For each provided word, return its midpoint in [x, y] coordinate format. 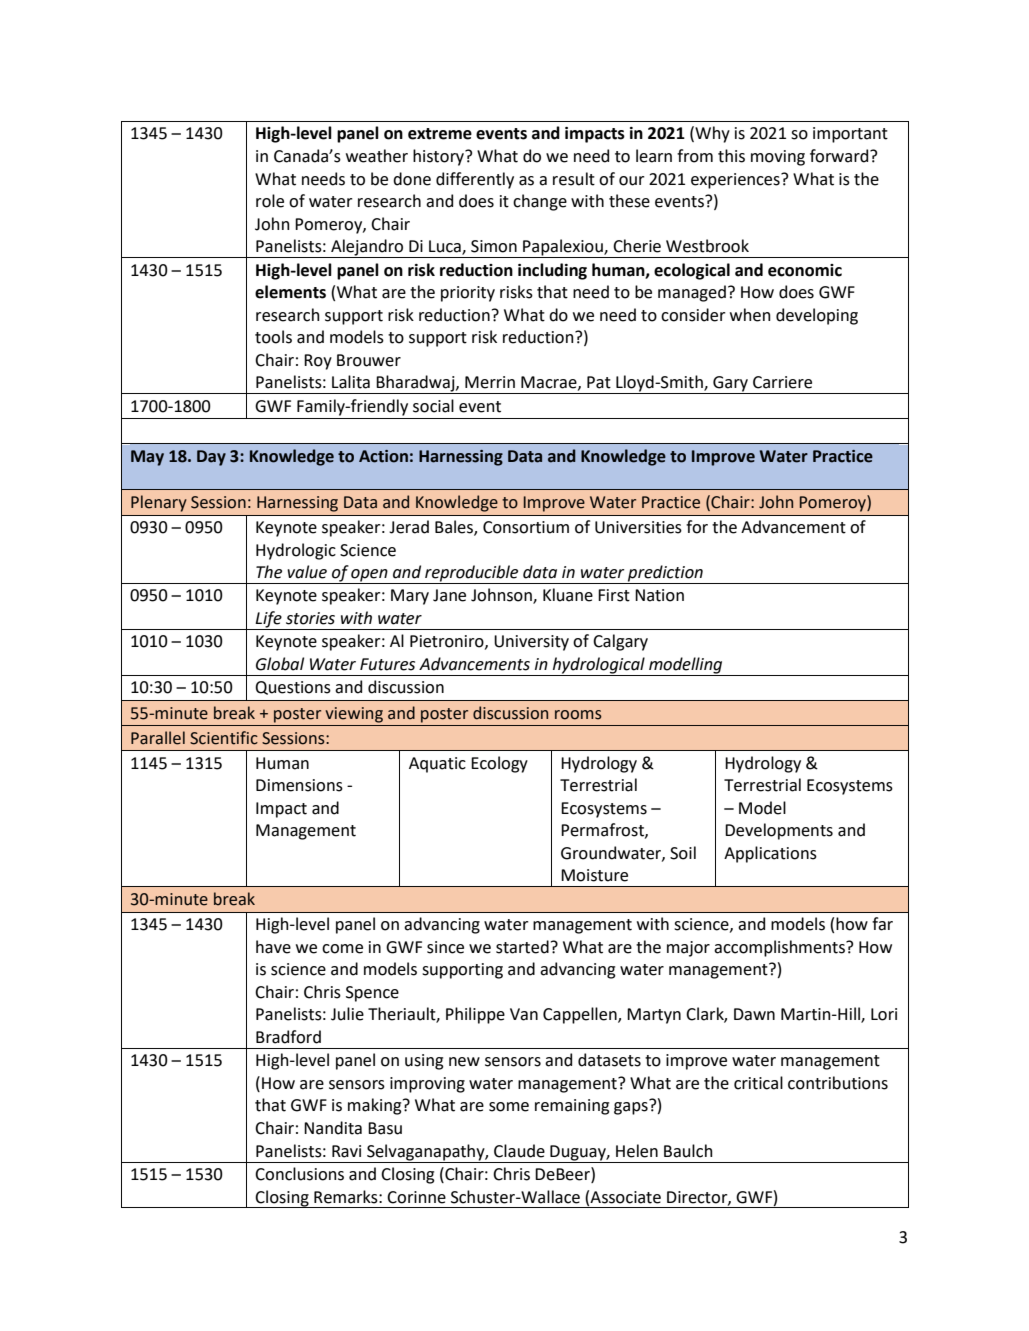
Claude [519, 1151]
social [433, 406]
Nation [659, 595]
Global [280, 664]
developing [817, 316]
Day [211, 458]
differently [475, 180]
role [270, 201]
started [522, 947]
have [273, 947]
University [531, 643]
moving [778, 158]
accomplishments [780, 948]
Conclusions [299, 1174]
